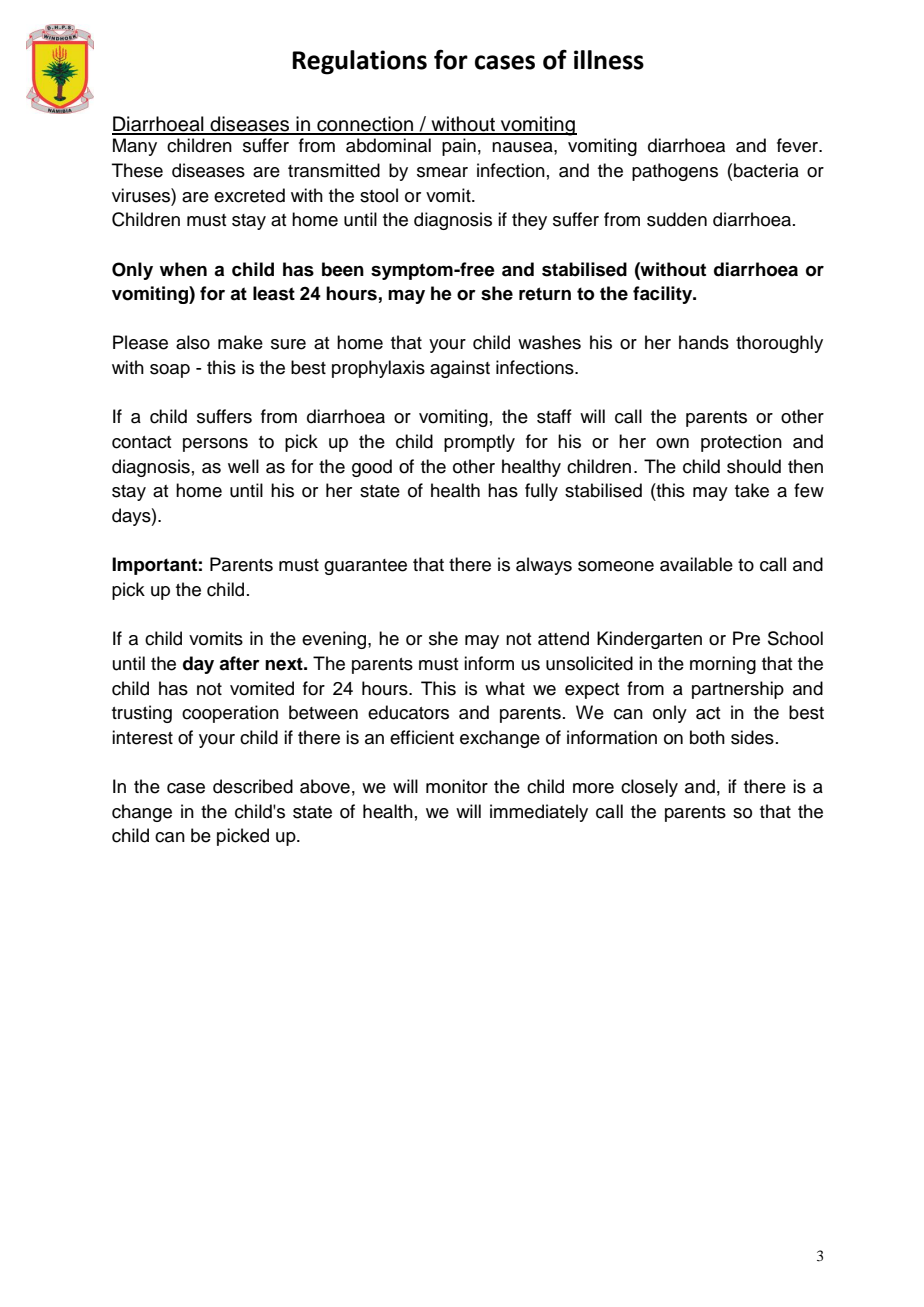  Describe the element at coordinates (365, 567) in the page. I see `guarantee` at that location.
